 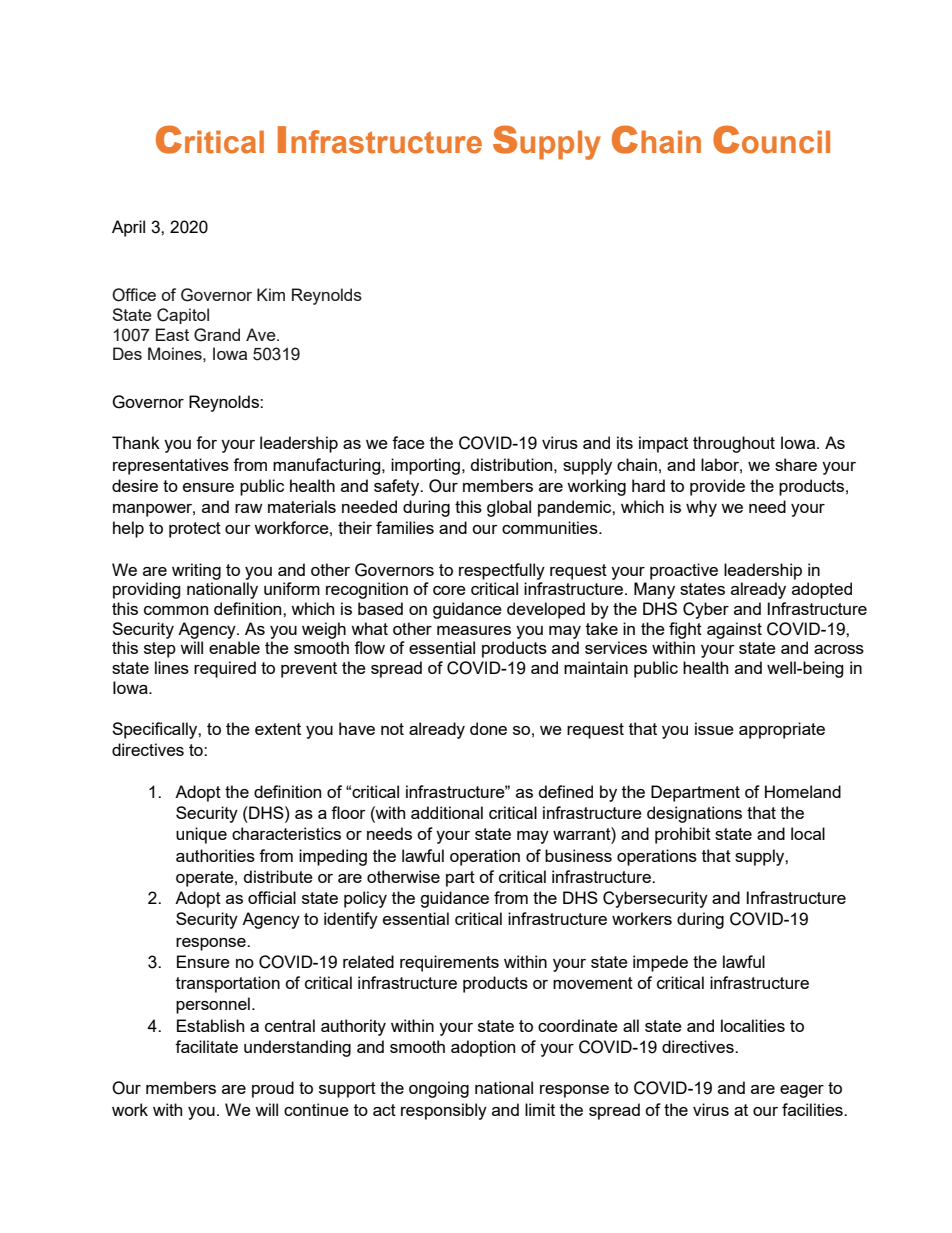 I want to click on throughout, so click(x=734, y=444).
